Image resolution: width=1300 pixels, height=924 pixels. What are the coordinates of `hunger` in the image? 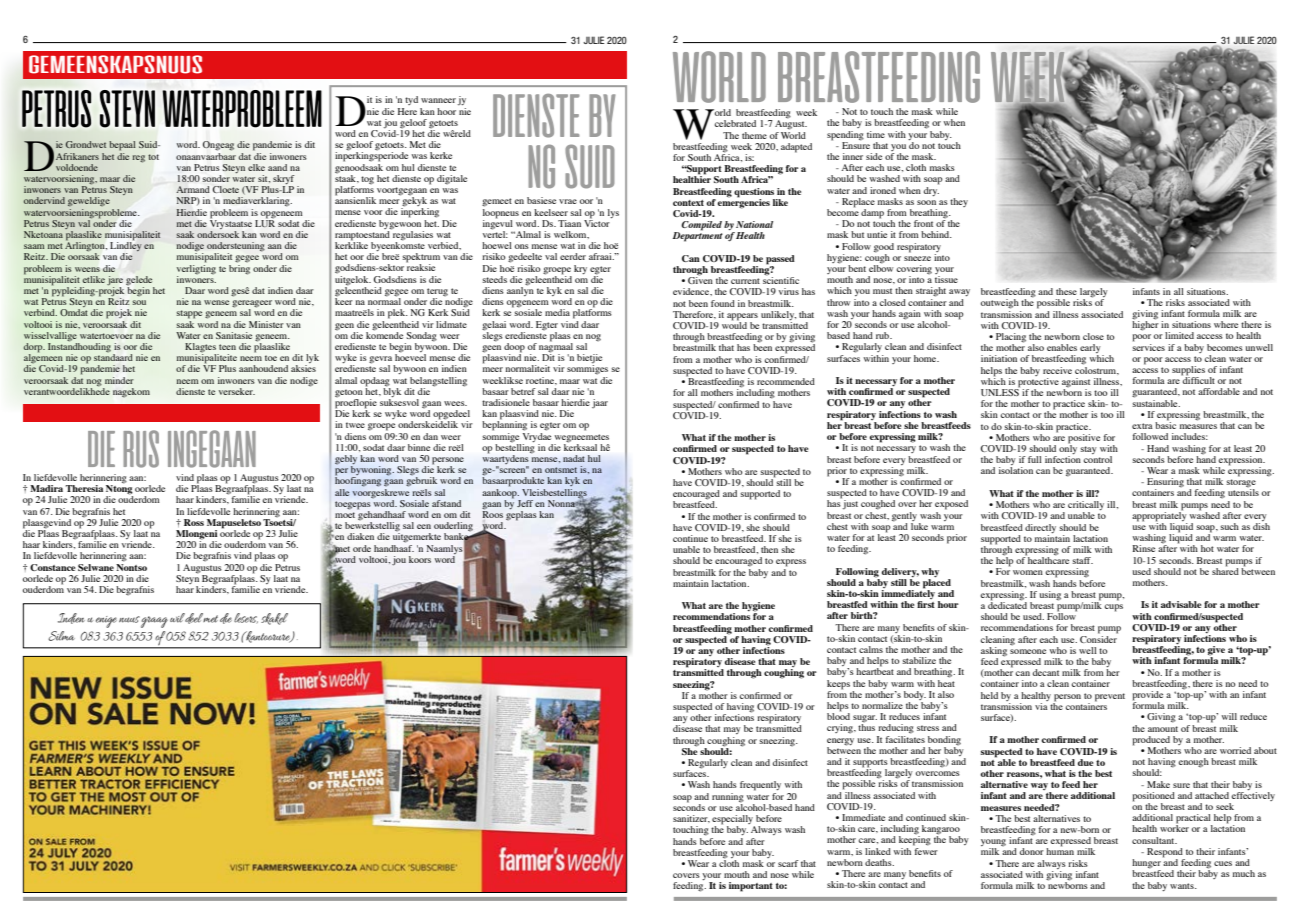 It's located at (1146, 865).
